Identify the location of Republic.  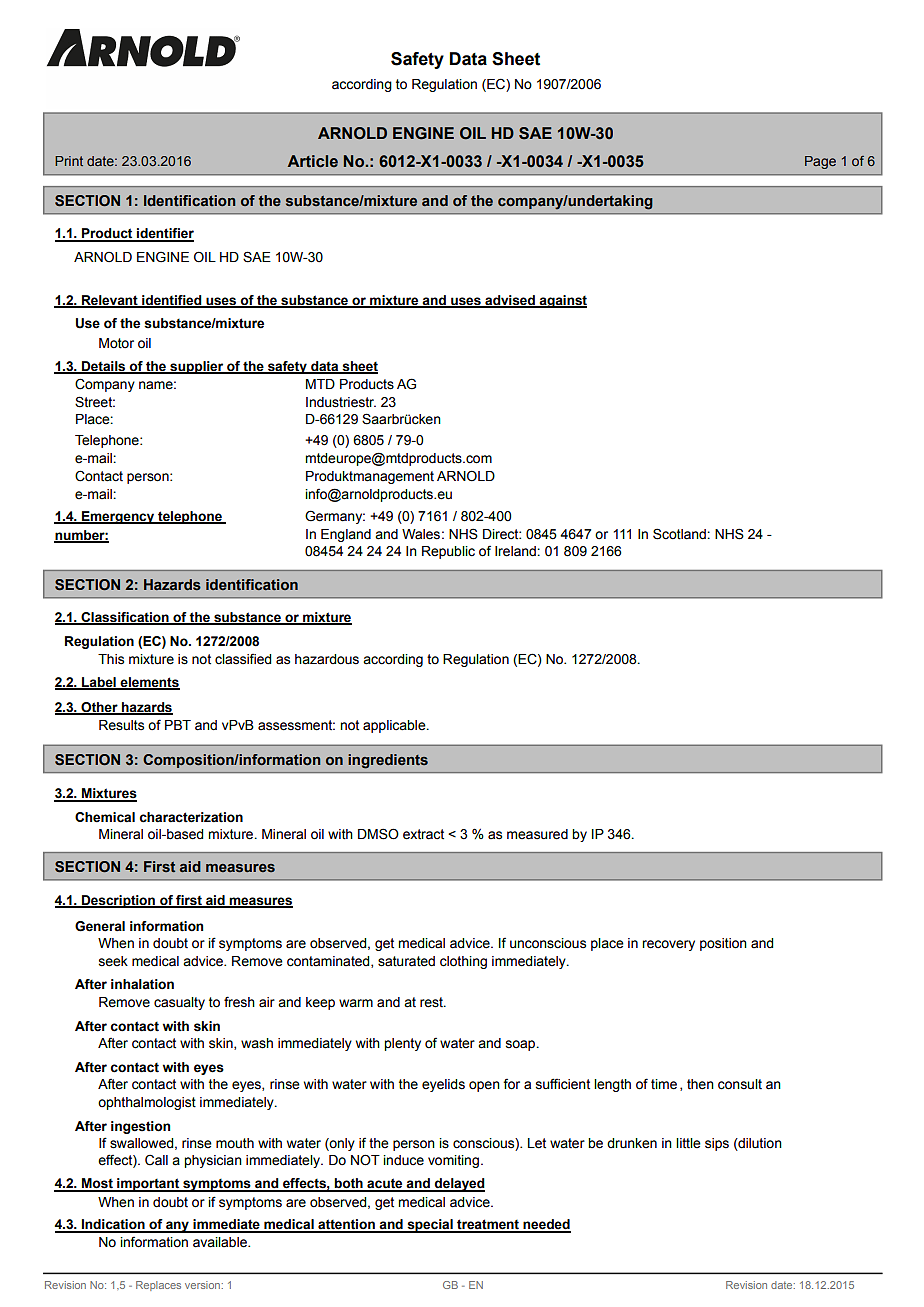
(448, 552).
